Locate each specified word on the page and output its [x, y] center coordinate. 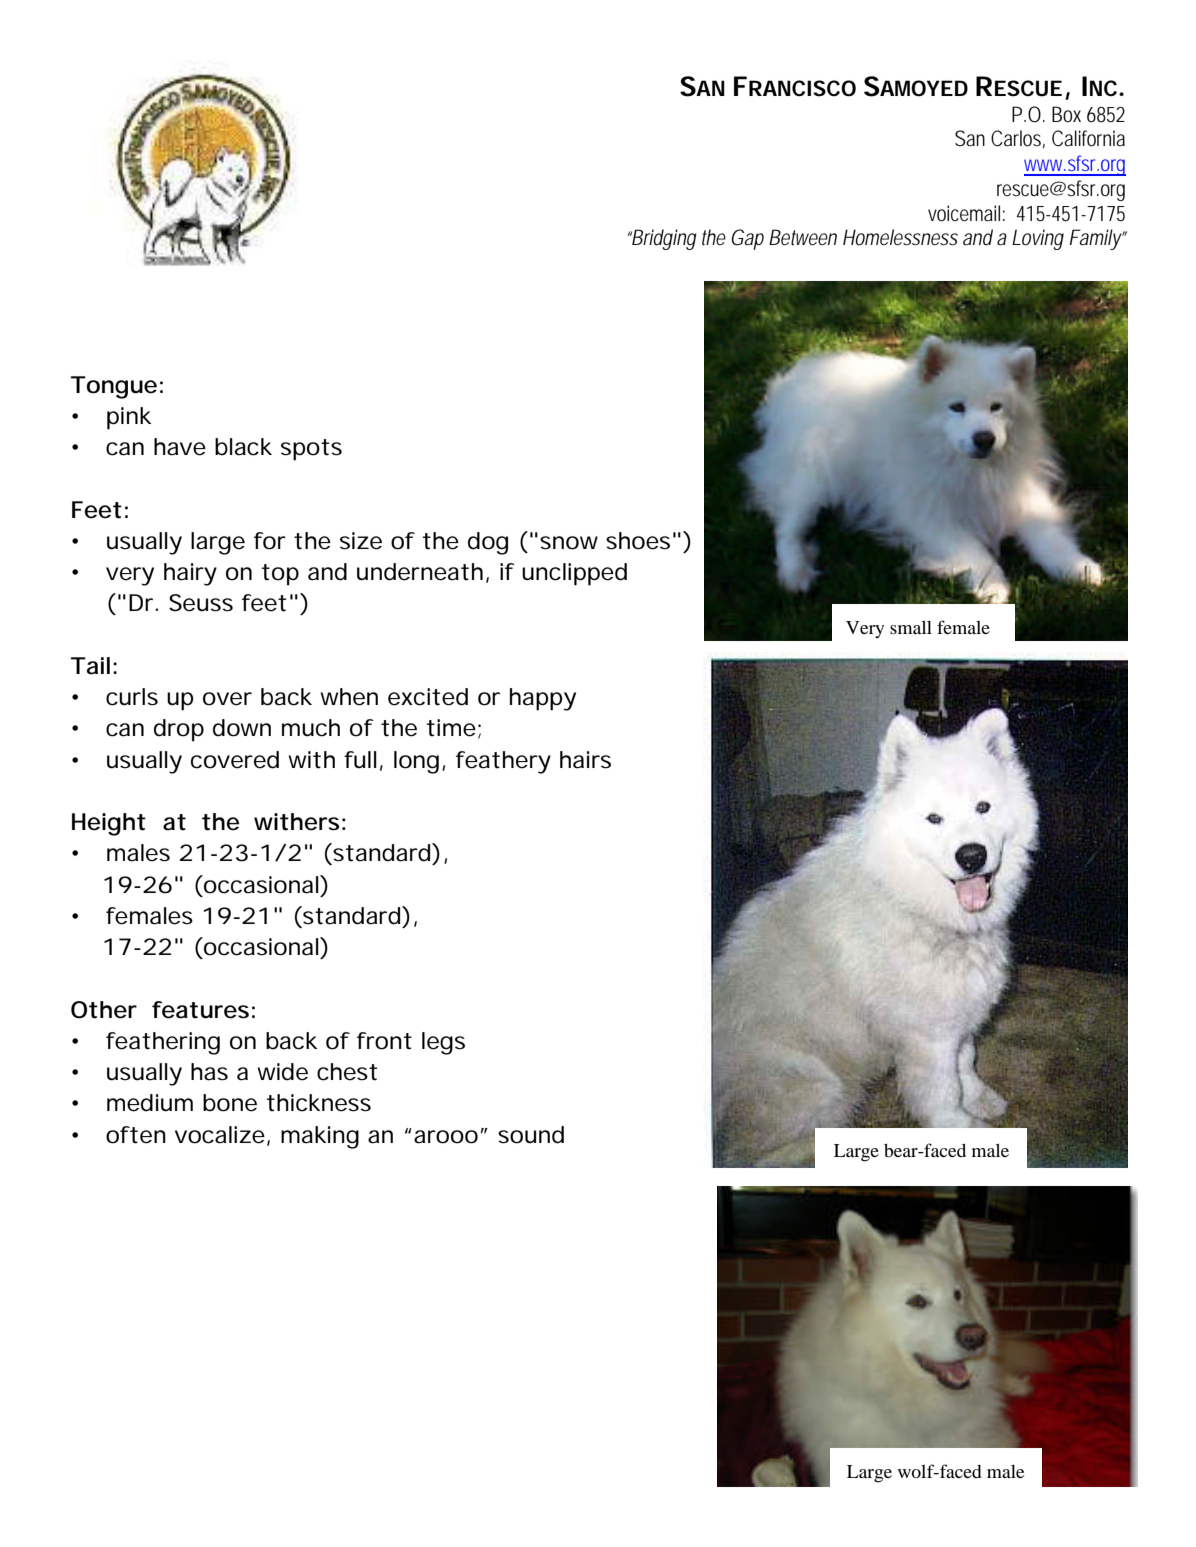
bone [230, 1103]
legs [443, 1043]
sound [531, 1135]
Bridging [663, 239]
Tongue [114, 387]
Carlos [1018, 139]
